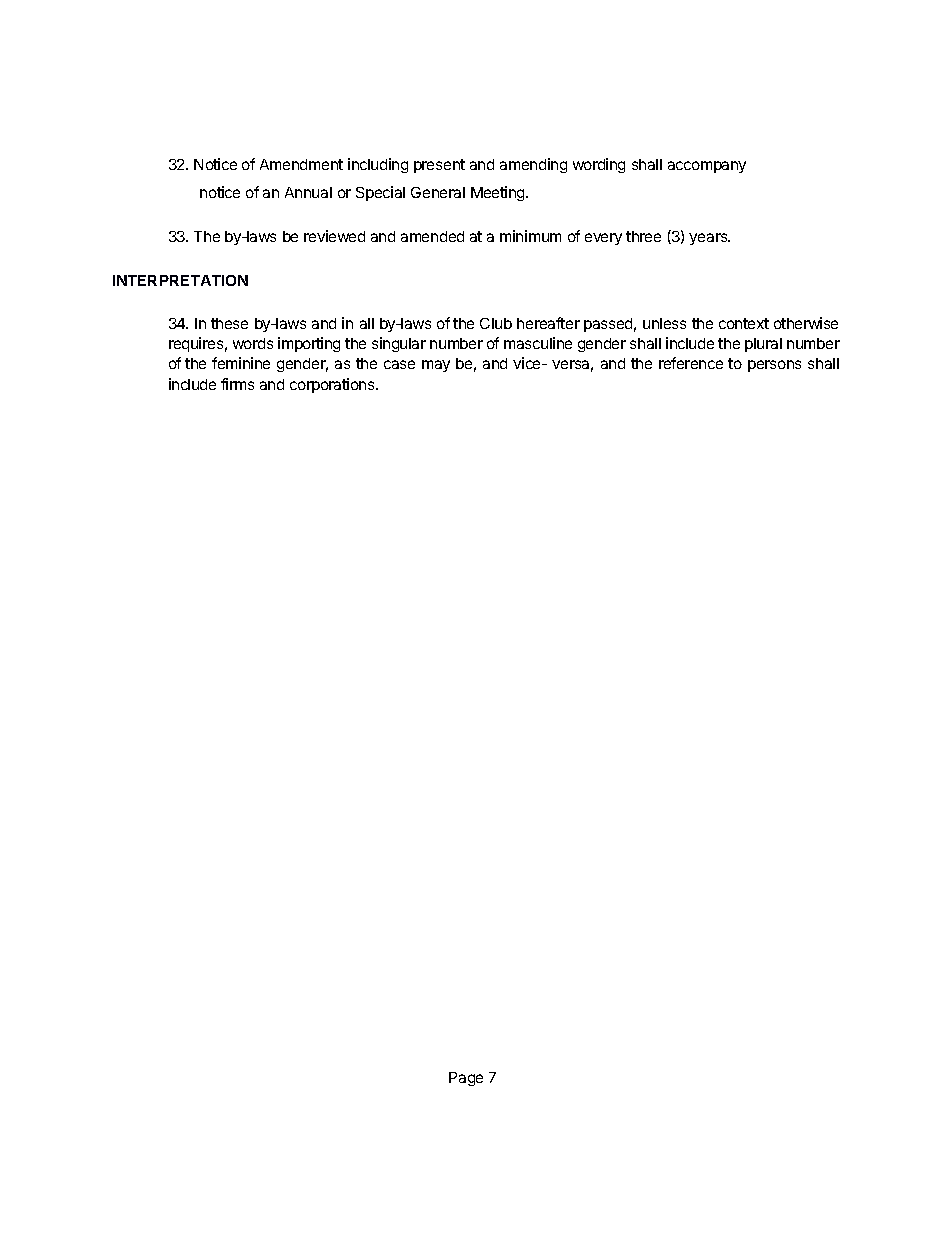  Describe the element at coordinates (436, 366) in the screenshot. I see `may` at that location.
